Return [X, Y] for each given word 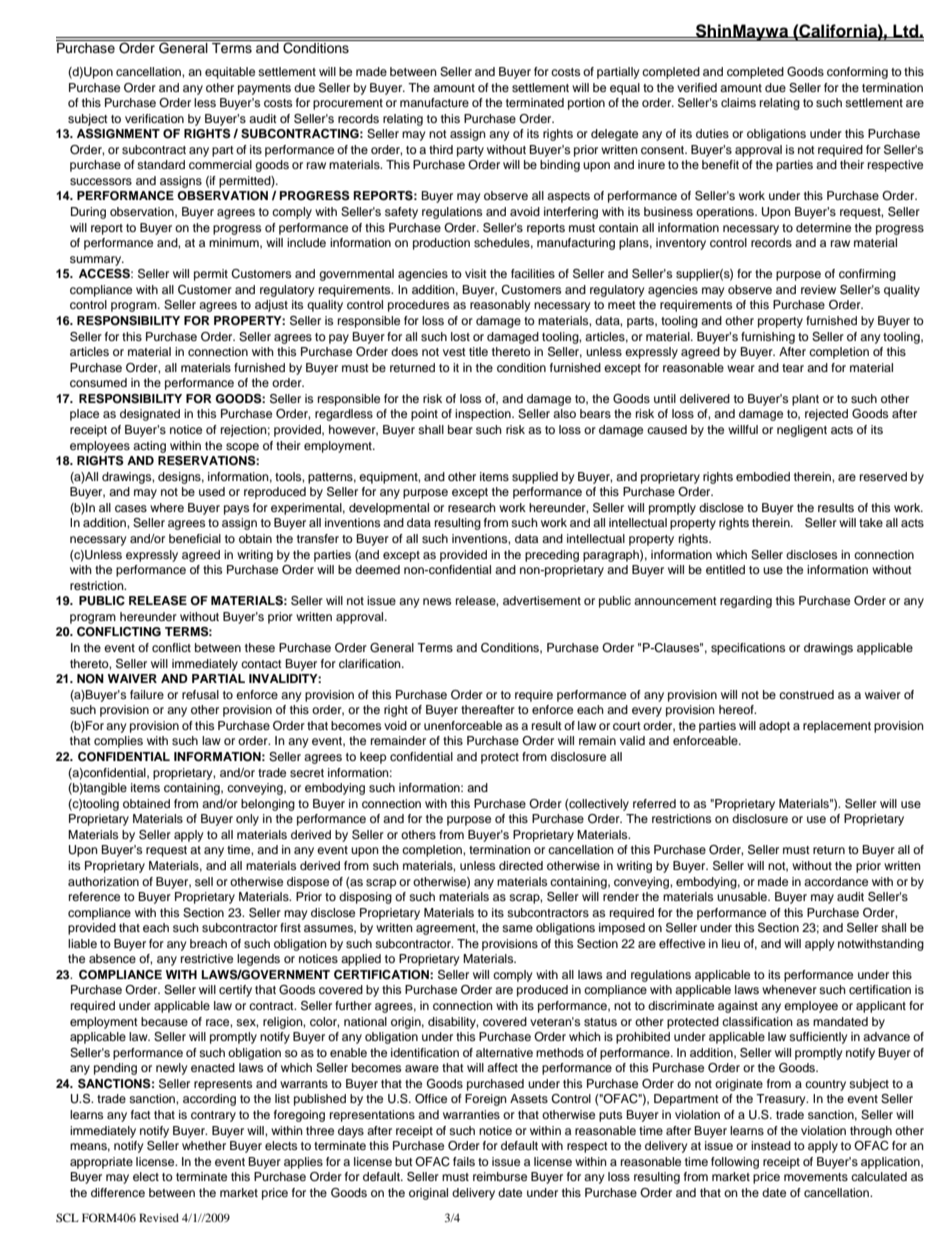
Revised [159, 1217]
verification [154, 118]
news [437, 601]
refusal [200, 694]
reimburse [500, 1176]
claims [738, 102]
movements [816, 1177]
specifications [748, 649]
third [441, 149]
